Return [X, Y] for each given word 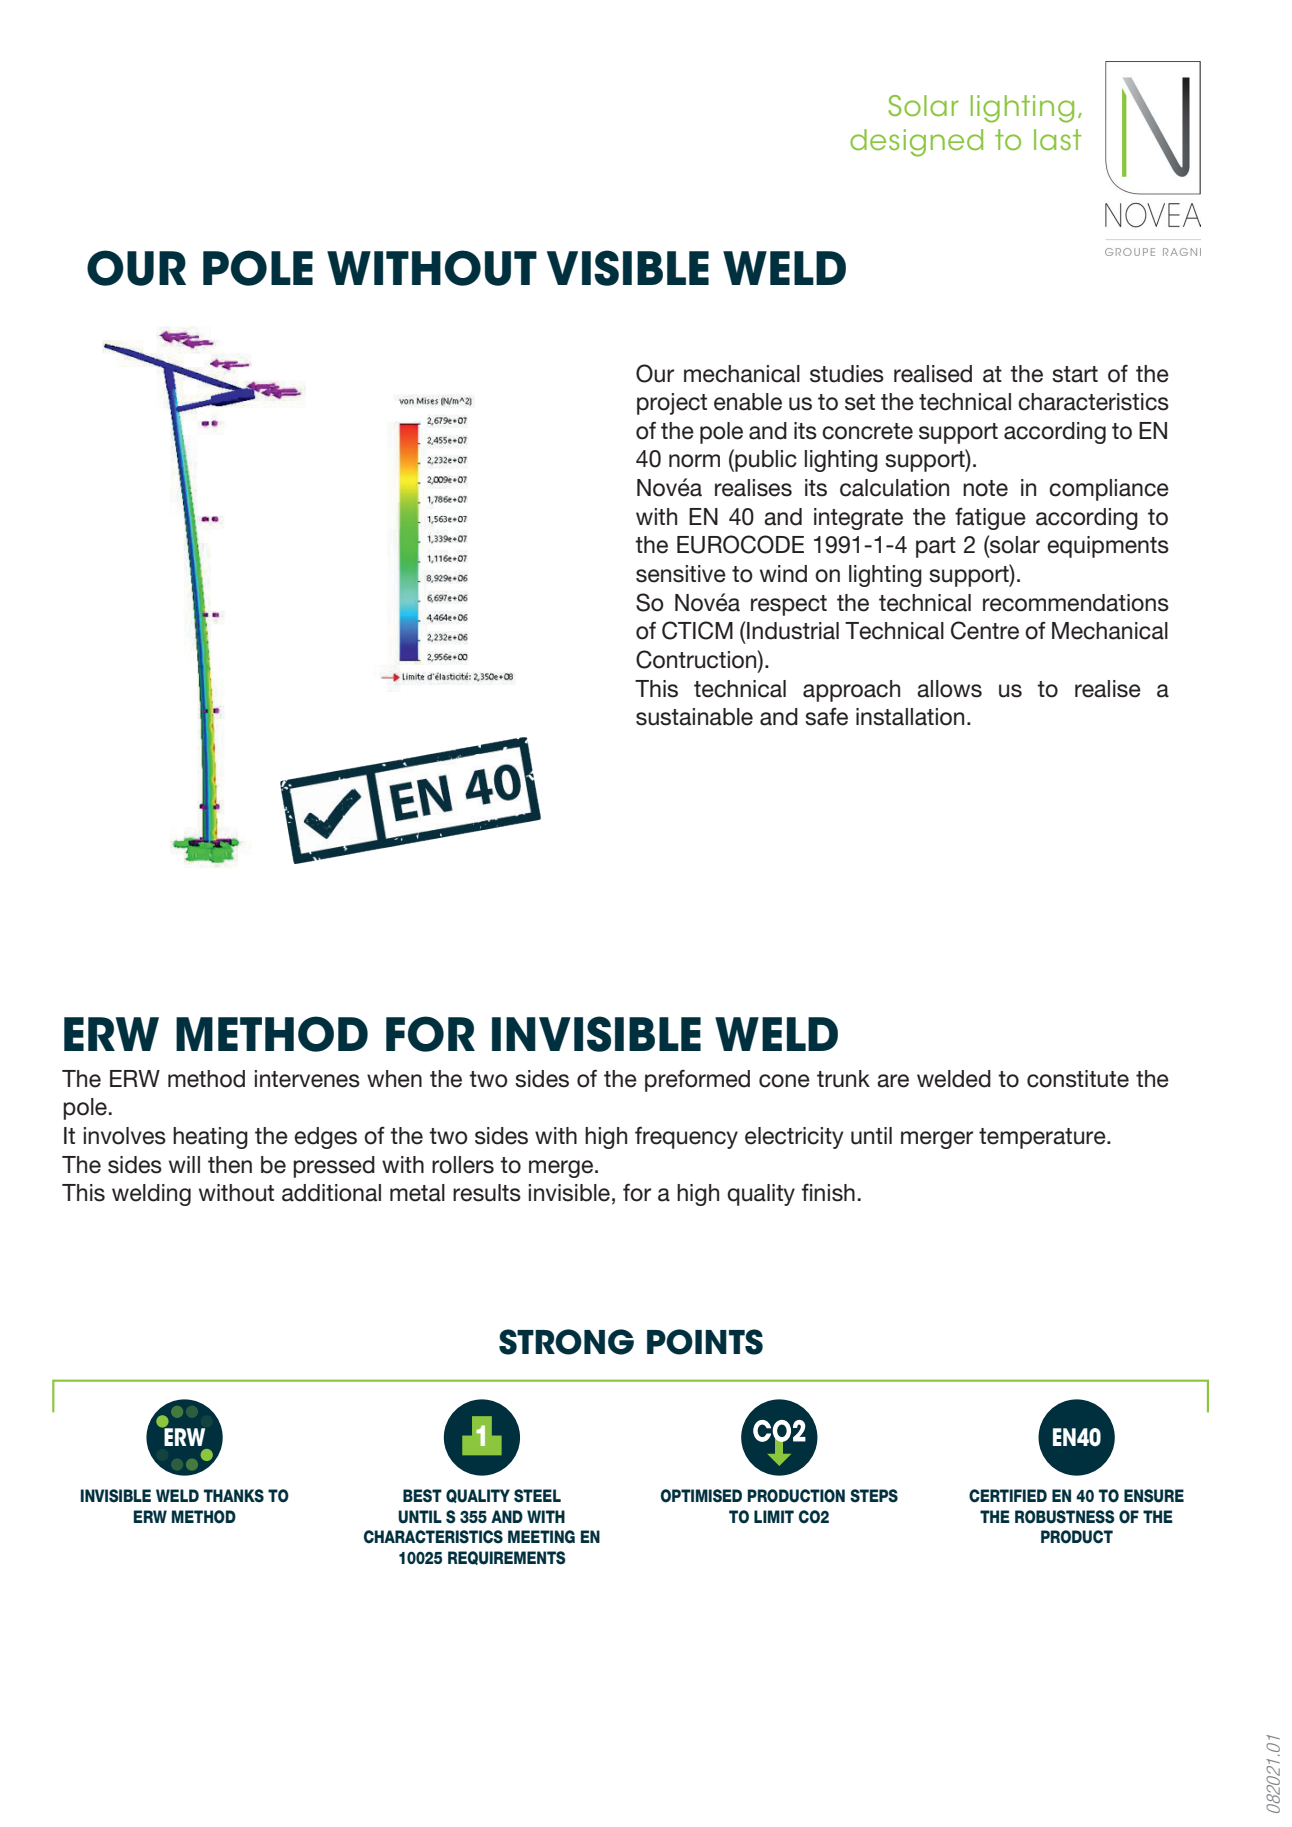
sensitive [681, 574]
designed [916, 143]
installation [910, 717]
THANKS [234, 1496]
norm [694, 461]
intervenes [307, 1079]
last [1057, 140]
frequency [686, 1137]
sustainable [694, 717]
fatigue [990, 518]
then [230, 1165]
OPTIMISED [701, 1496]
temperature [1043, 1138]
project [672, 404]
